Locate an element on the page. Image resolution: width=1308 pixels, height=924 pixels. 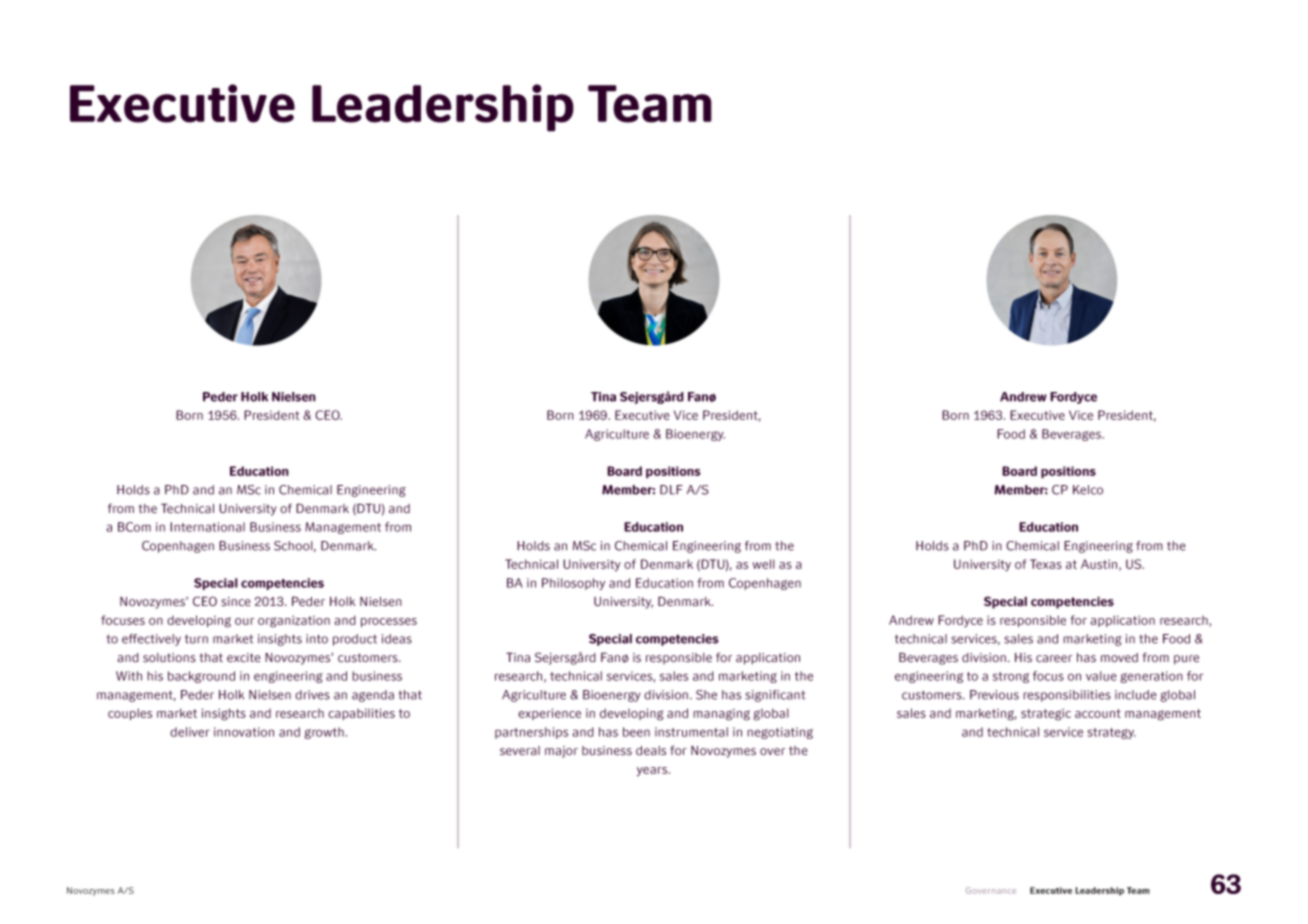
DLF is located at coordinates (671, 490).
